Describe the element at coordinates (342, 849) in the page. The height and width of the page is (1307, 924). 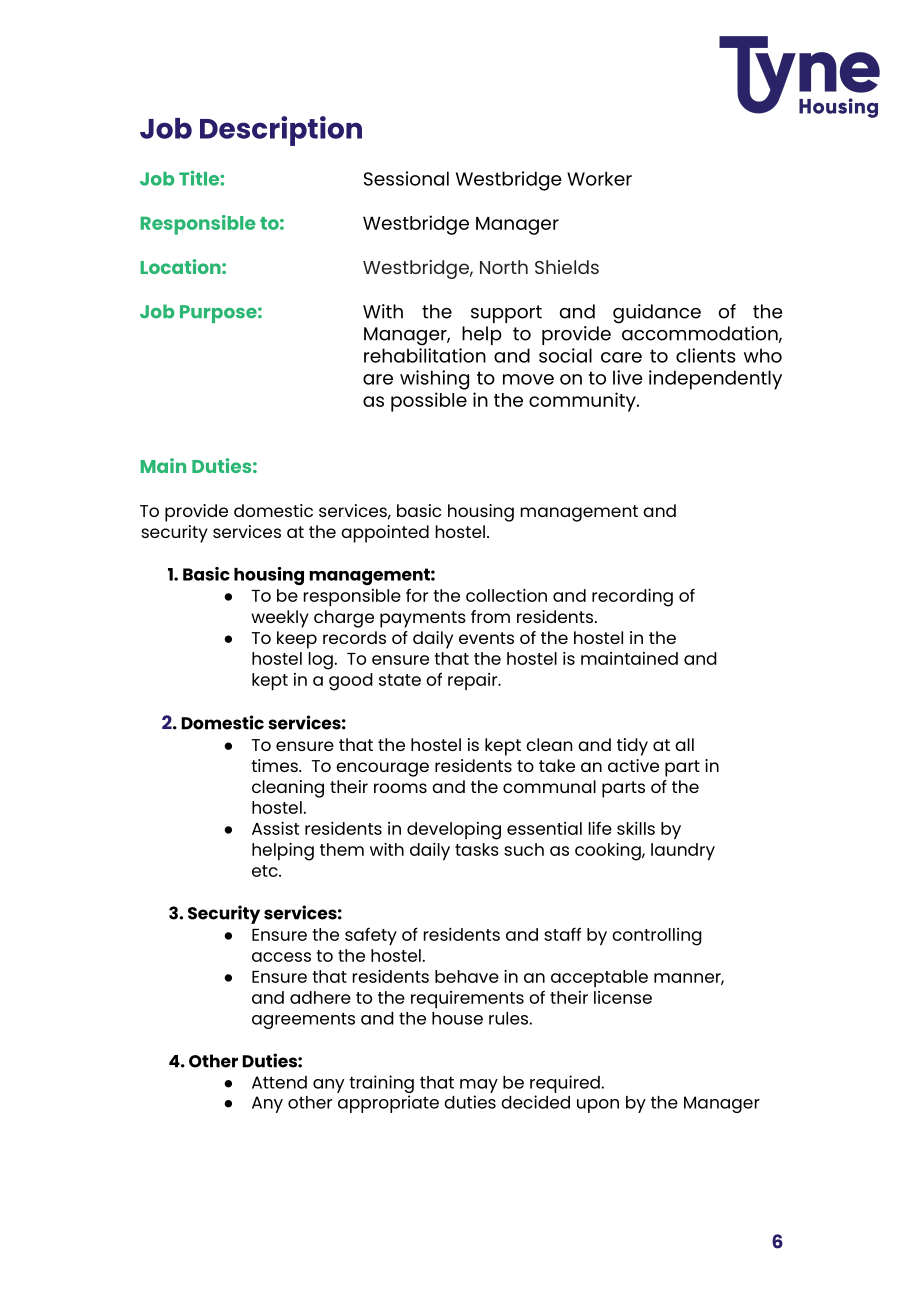
I see `them` at that location.
